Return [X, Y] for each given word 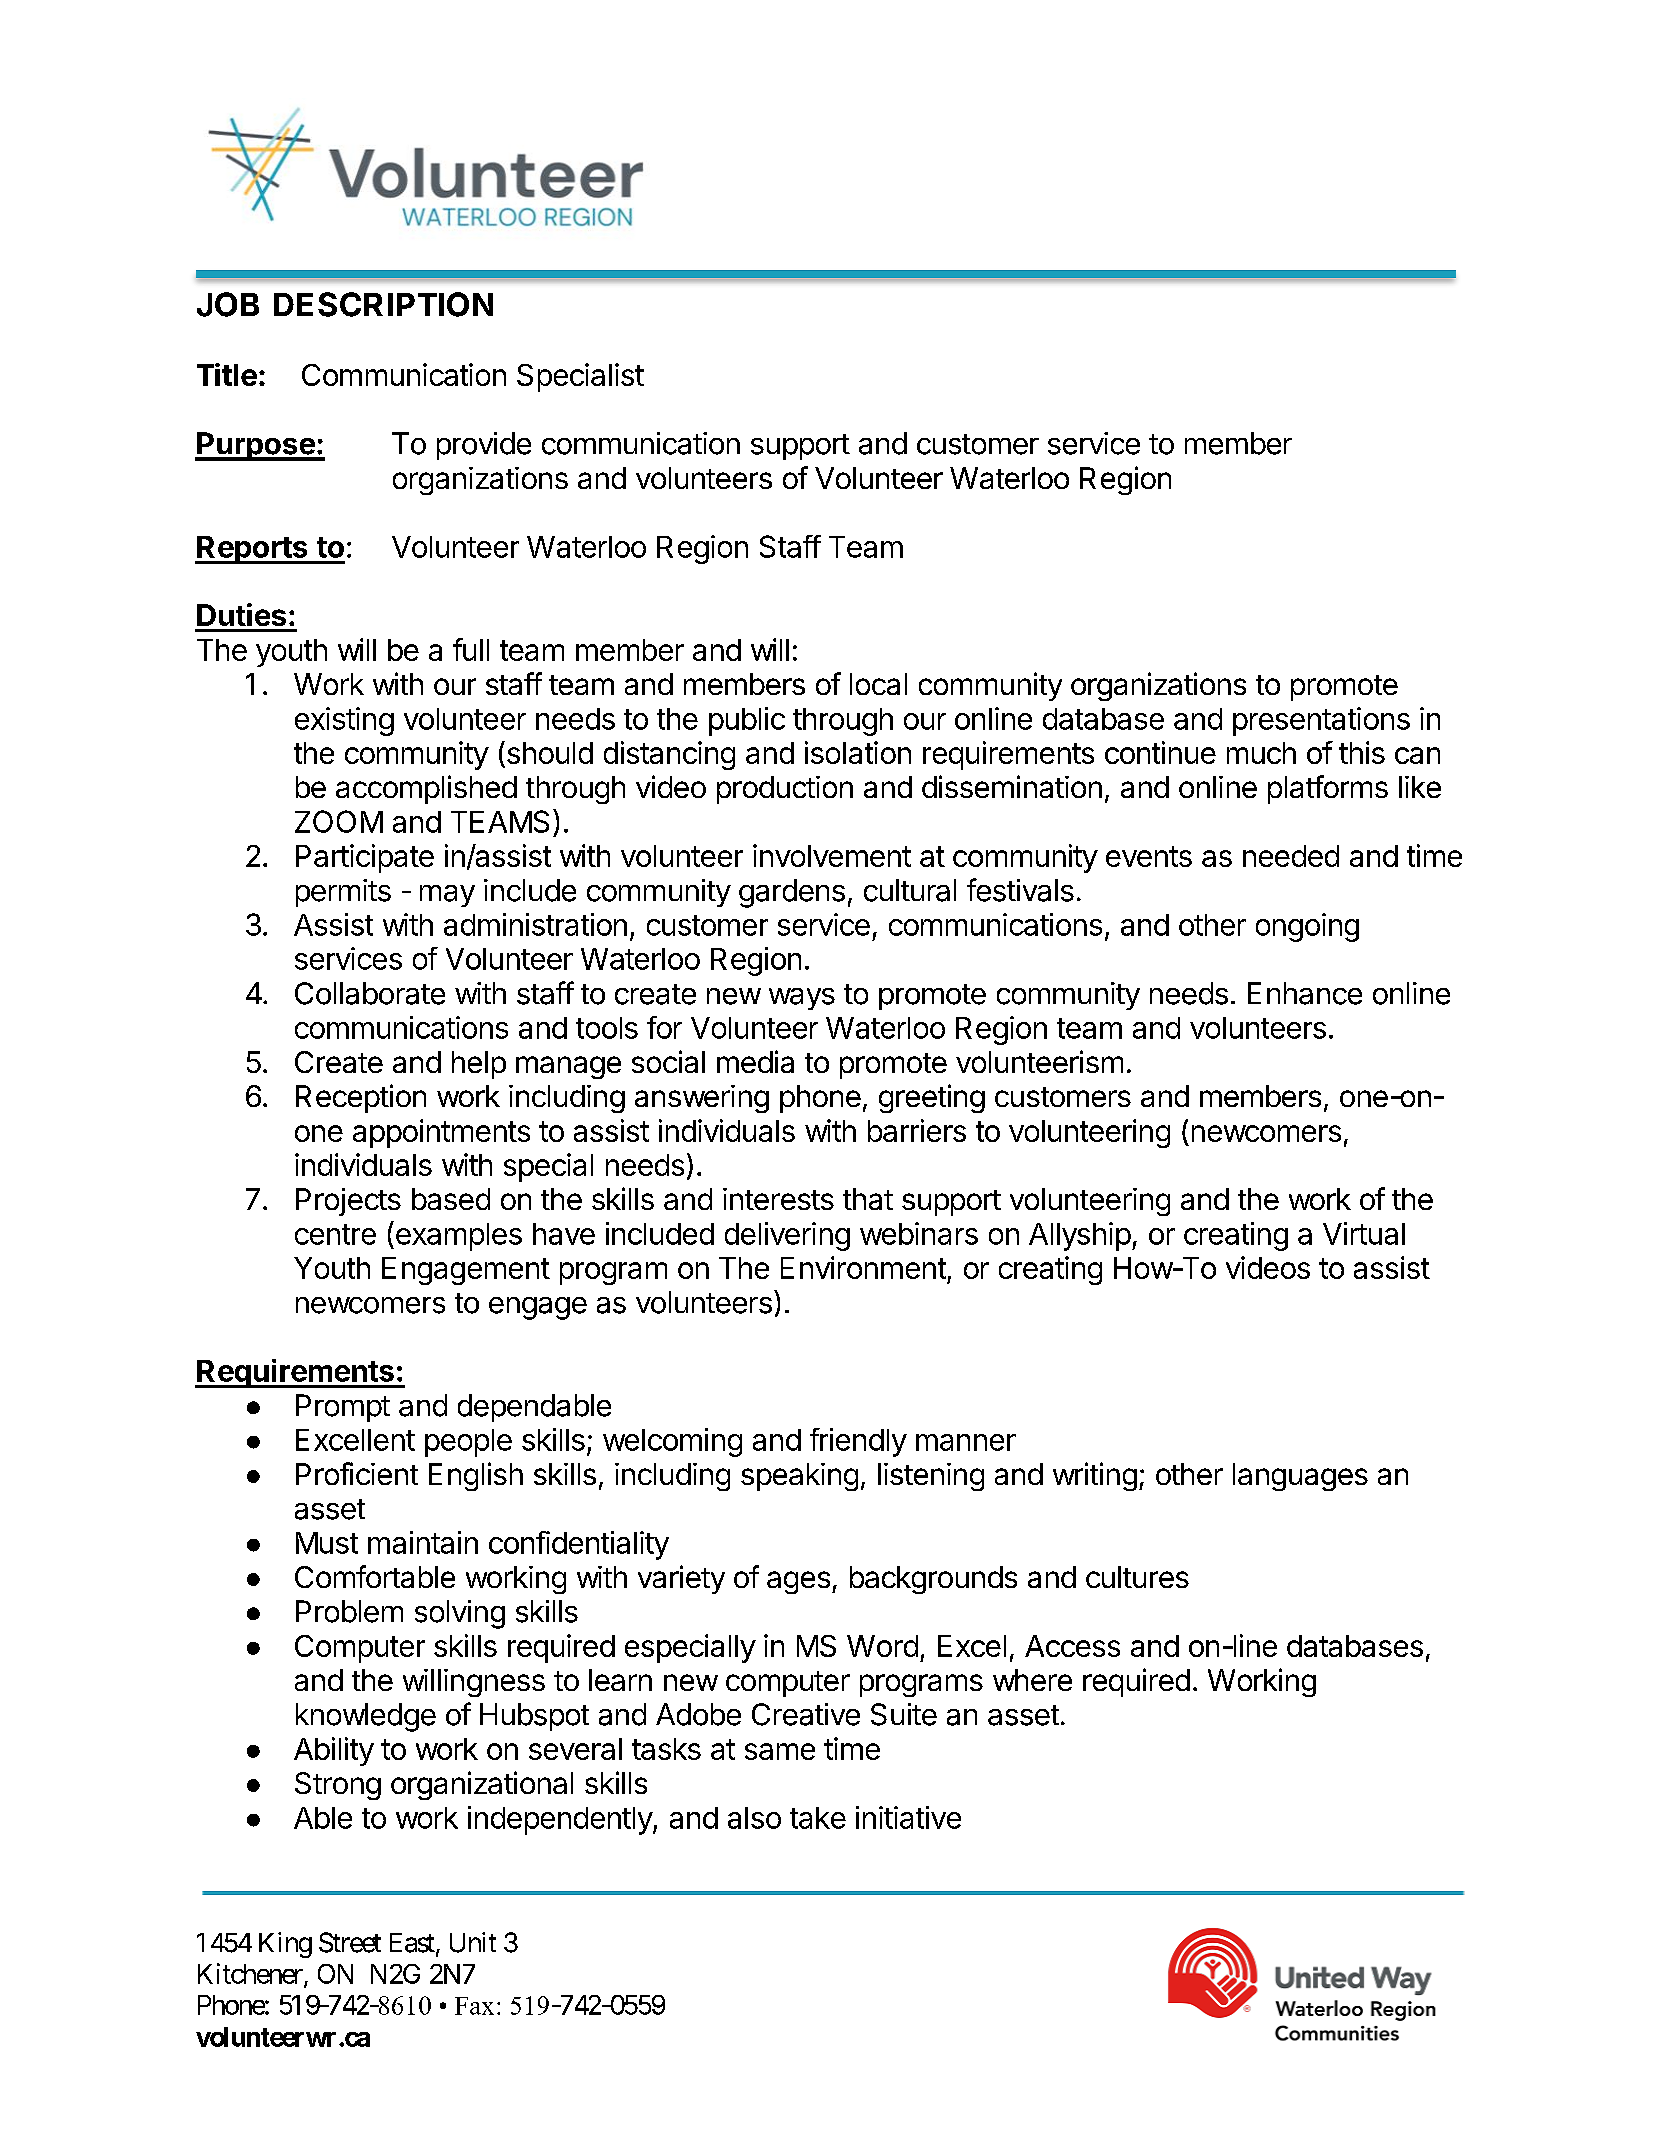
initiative [908, 1817]
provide [484, 446]
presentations [1321, 721]
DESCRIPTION [383, 304]
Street [350, 1942]
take [818, 1818]
